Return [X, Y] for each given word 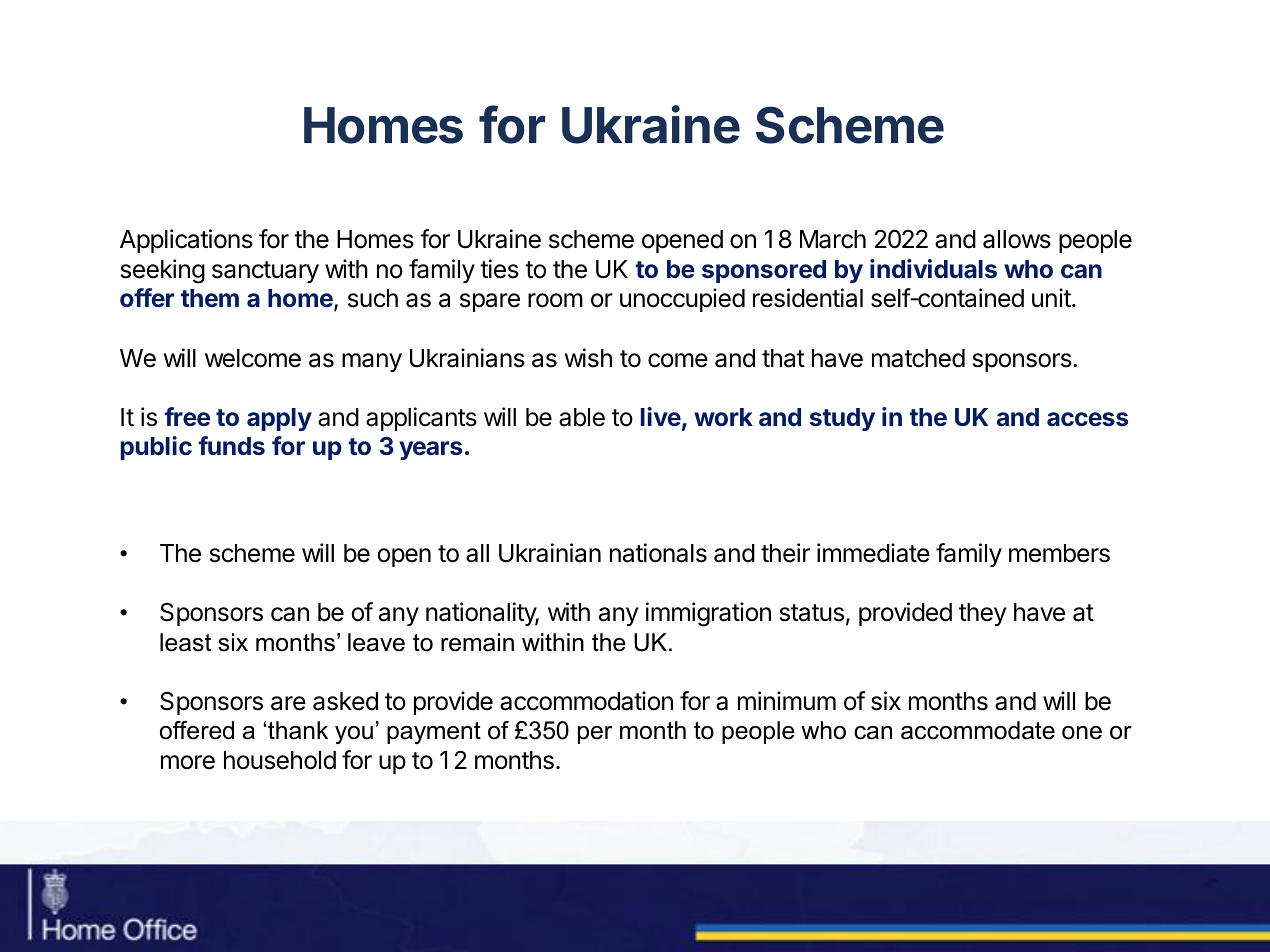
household [280, 760]
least [185, 642]
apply [279, 419]
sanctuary [265, 272]
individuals [933, 268]
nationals [658, 553]
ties [499, 269]
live [661, 417]
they [983, 614]
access [1087, 419]
